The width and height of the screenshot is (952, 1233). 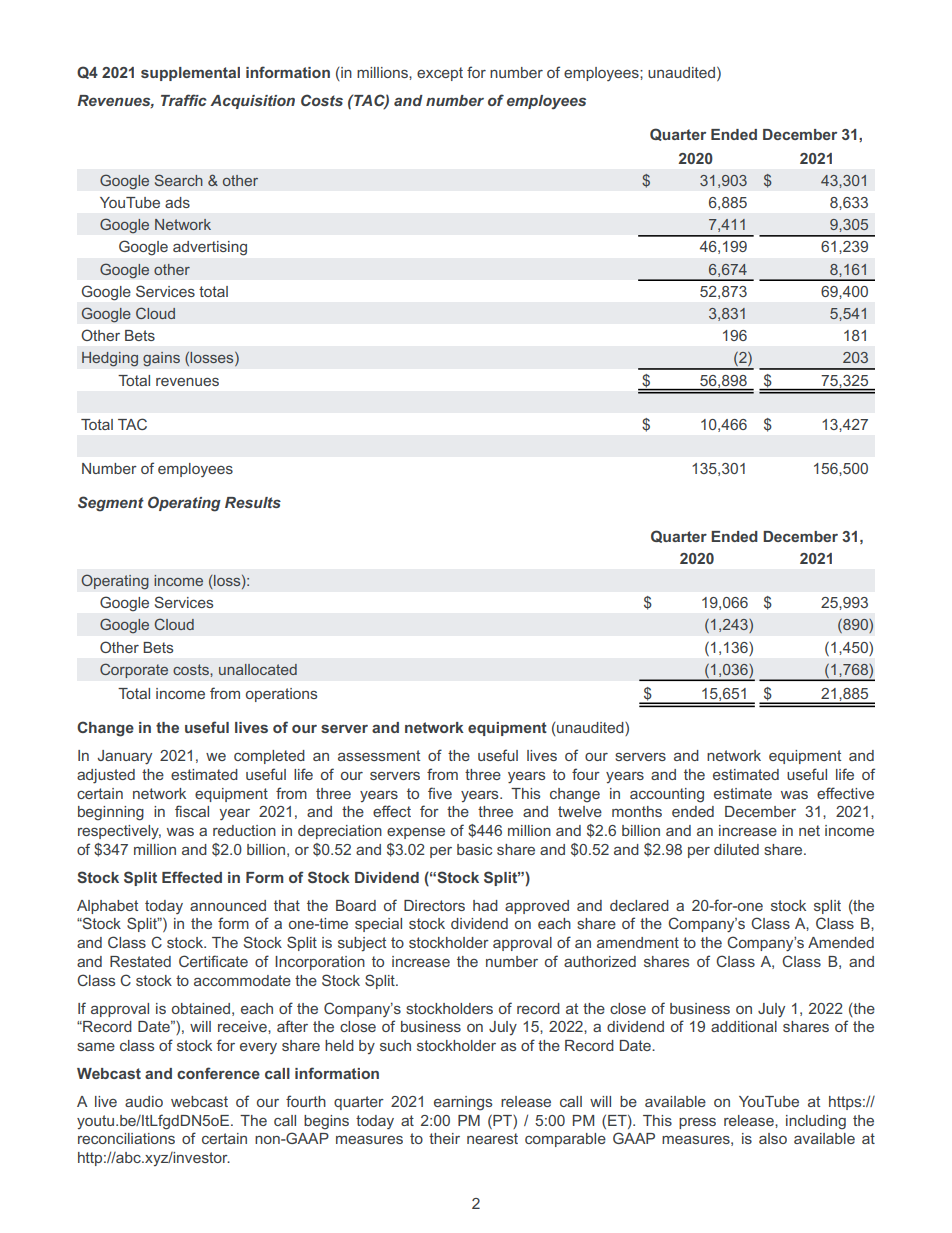 I want to click on Traffic, so click(x=184, y=100).
